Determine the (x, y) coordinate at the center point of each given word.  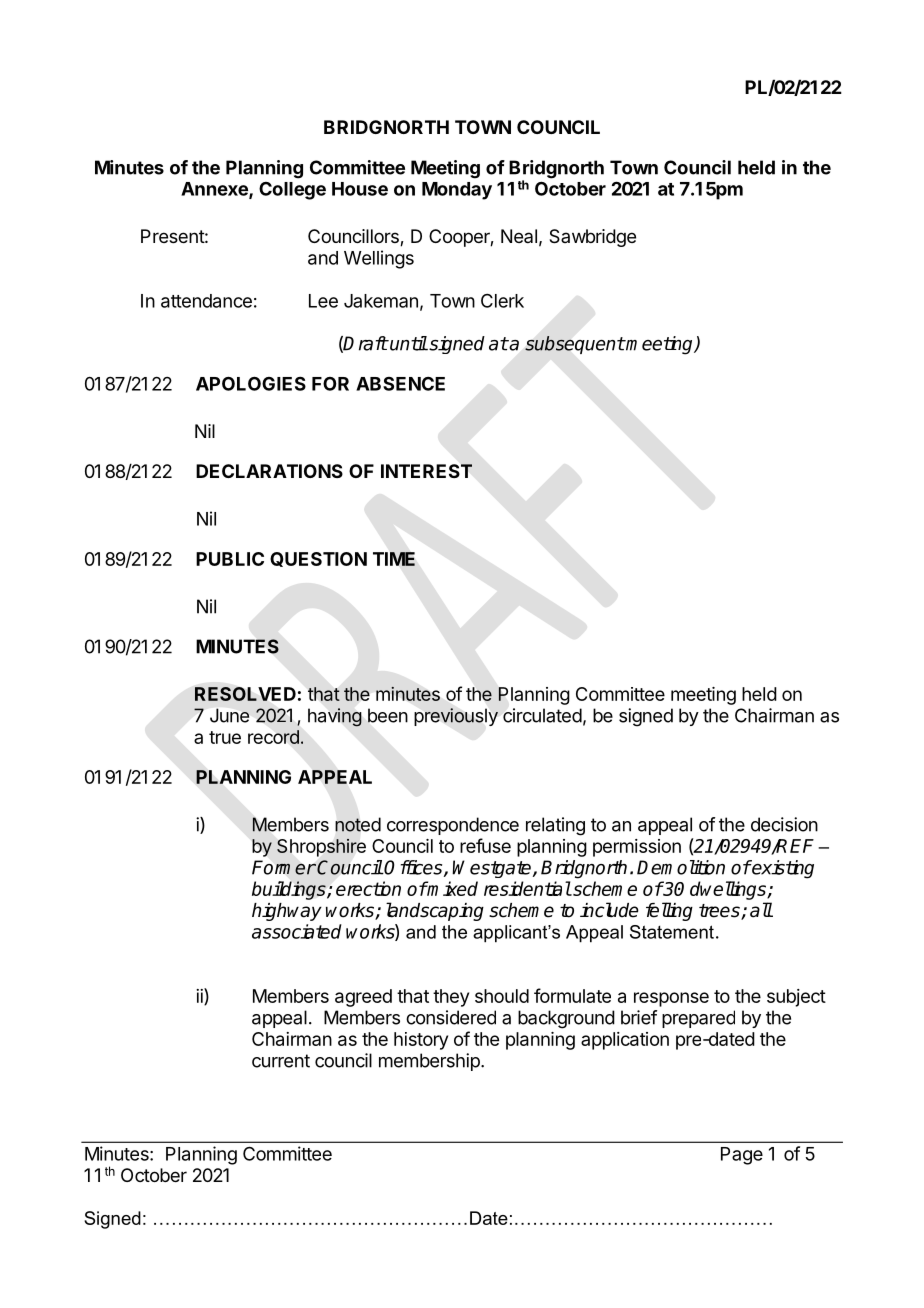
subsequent (575, 345)
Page (742, 1156)
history (421, 1041)
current (281, 1061)
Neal (519, 236)
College (292, 191)
